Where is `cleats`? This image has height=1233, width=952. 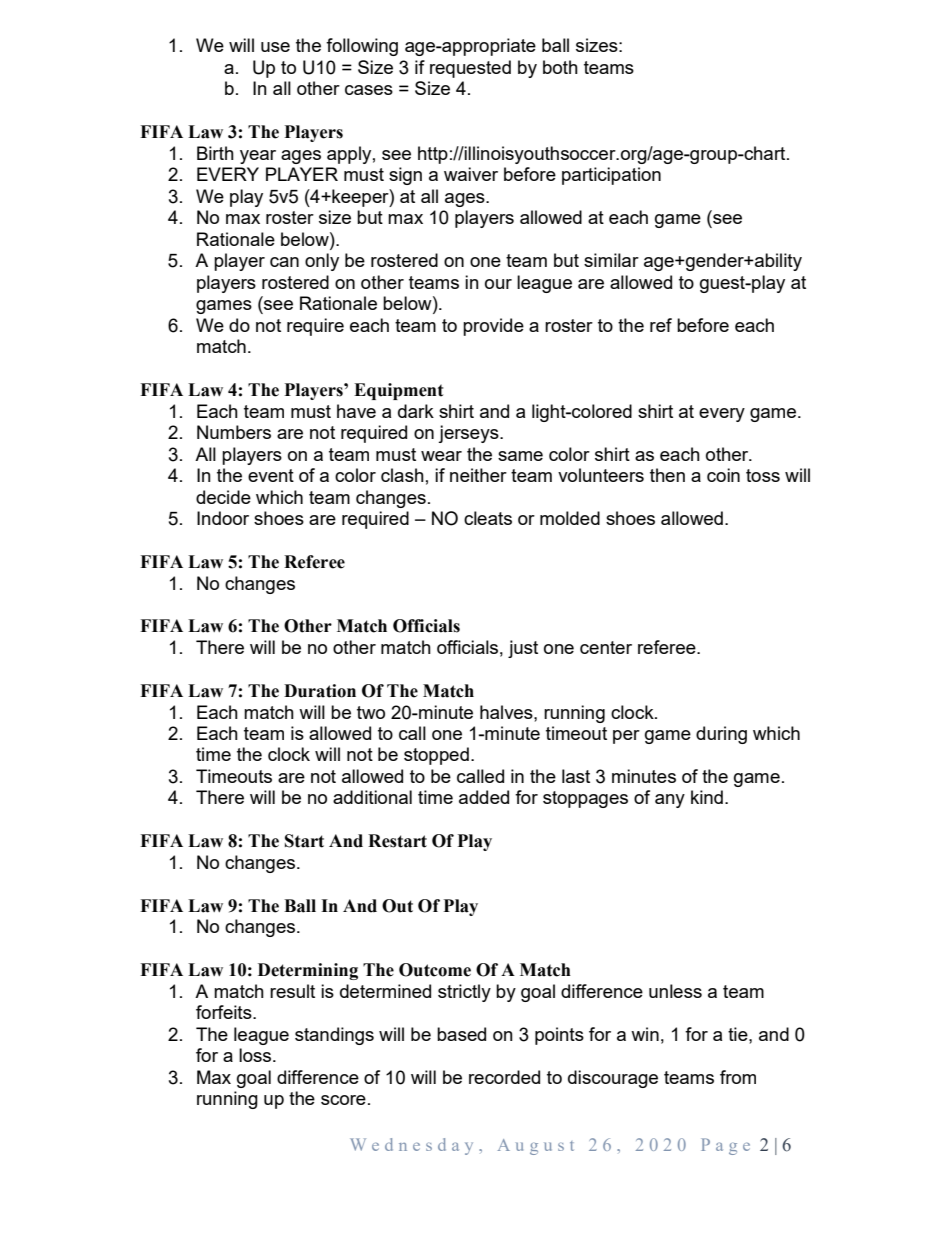 cleats is located at coordinates (488, 518).
